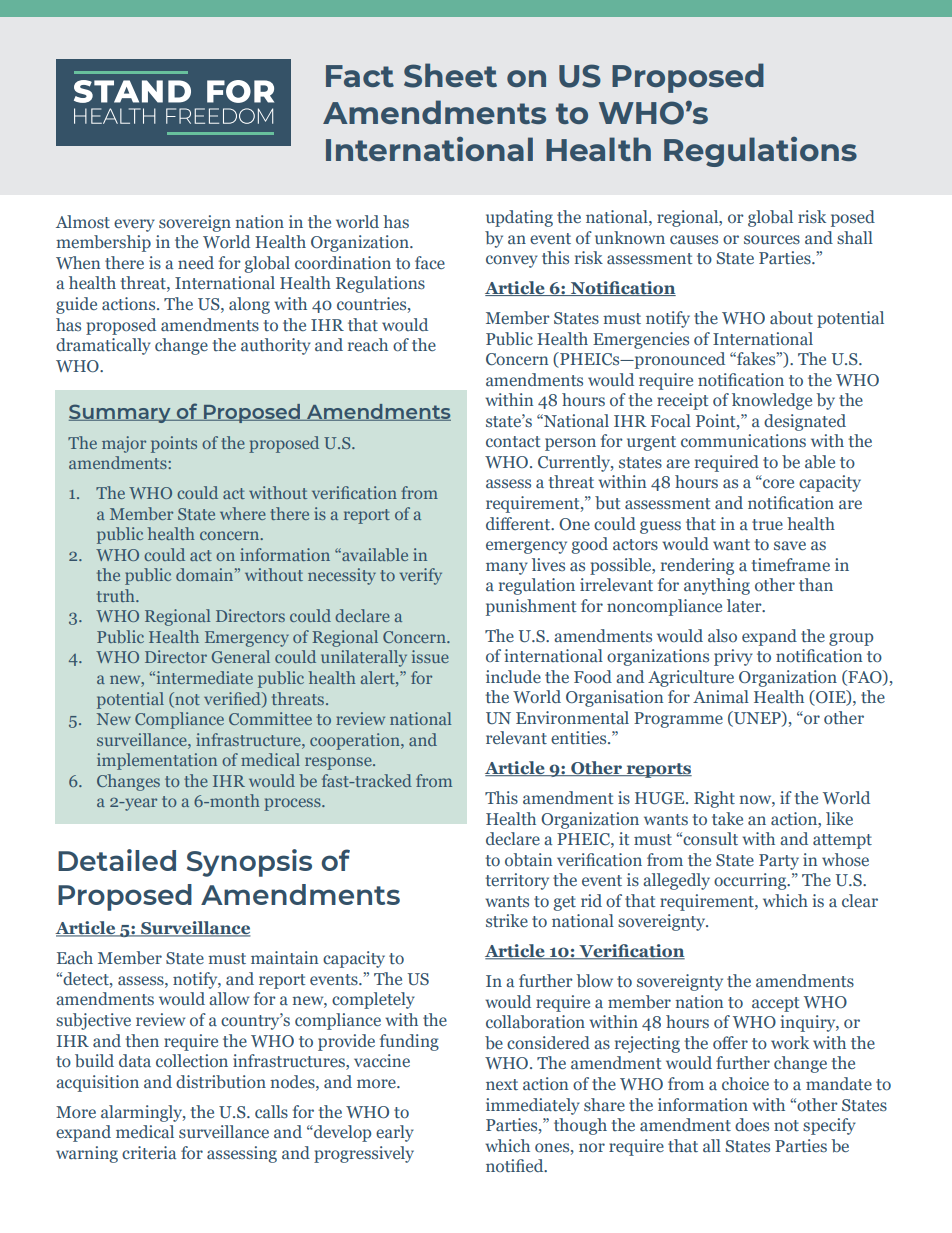  Describe the element at coordinates (513, 441) in the page. I see `contact` at that location.
